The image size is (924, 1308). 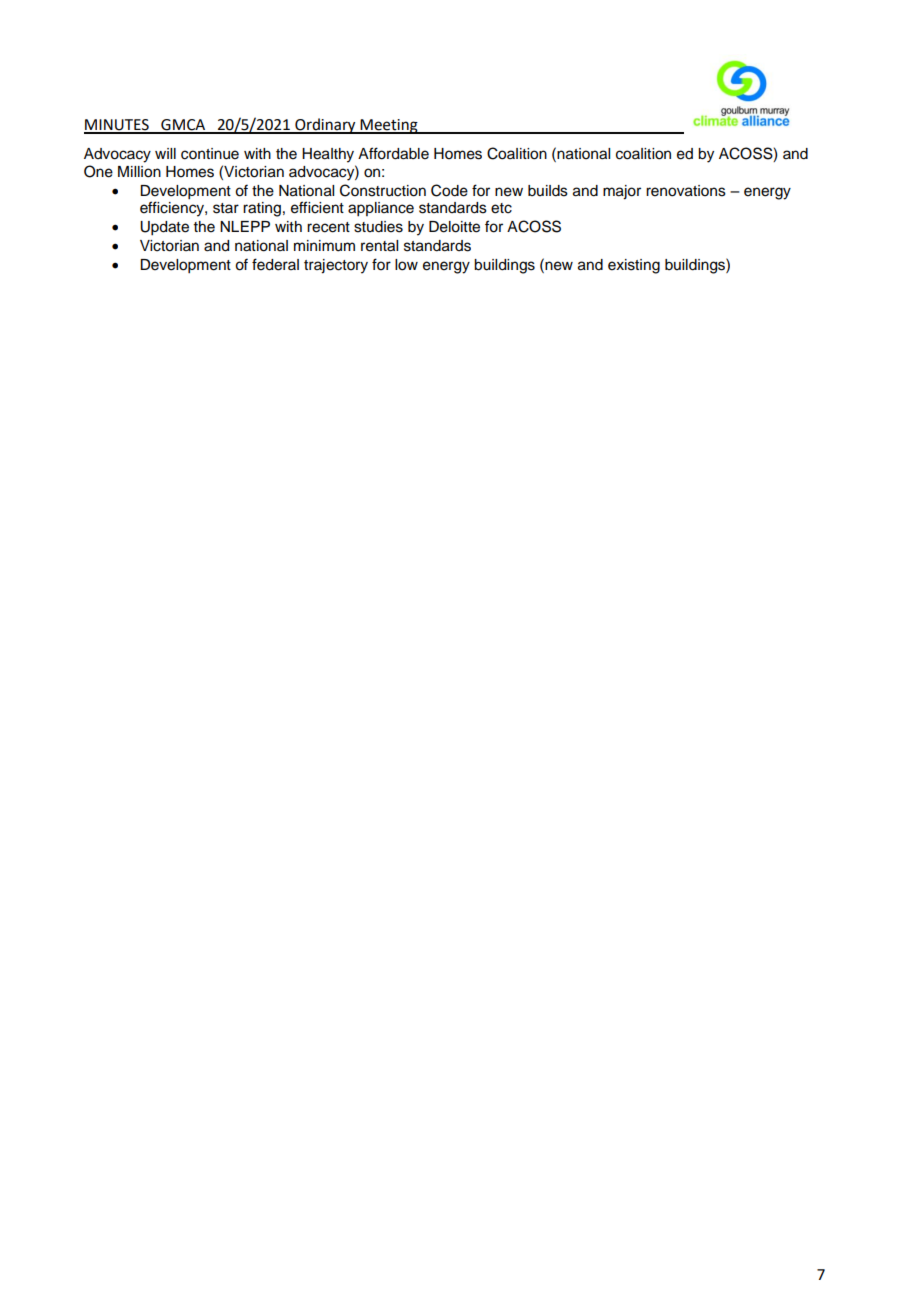 What do you see at coordinates (139, 172) in the screenshot?
I see `Million` at bounding box center [139, 172].
